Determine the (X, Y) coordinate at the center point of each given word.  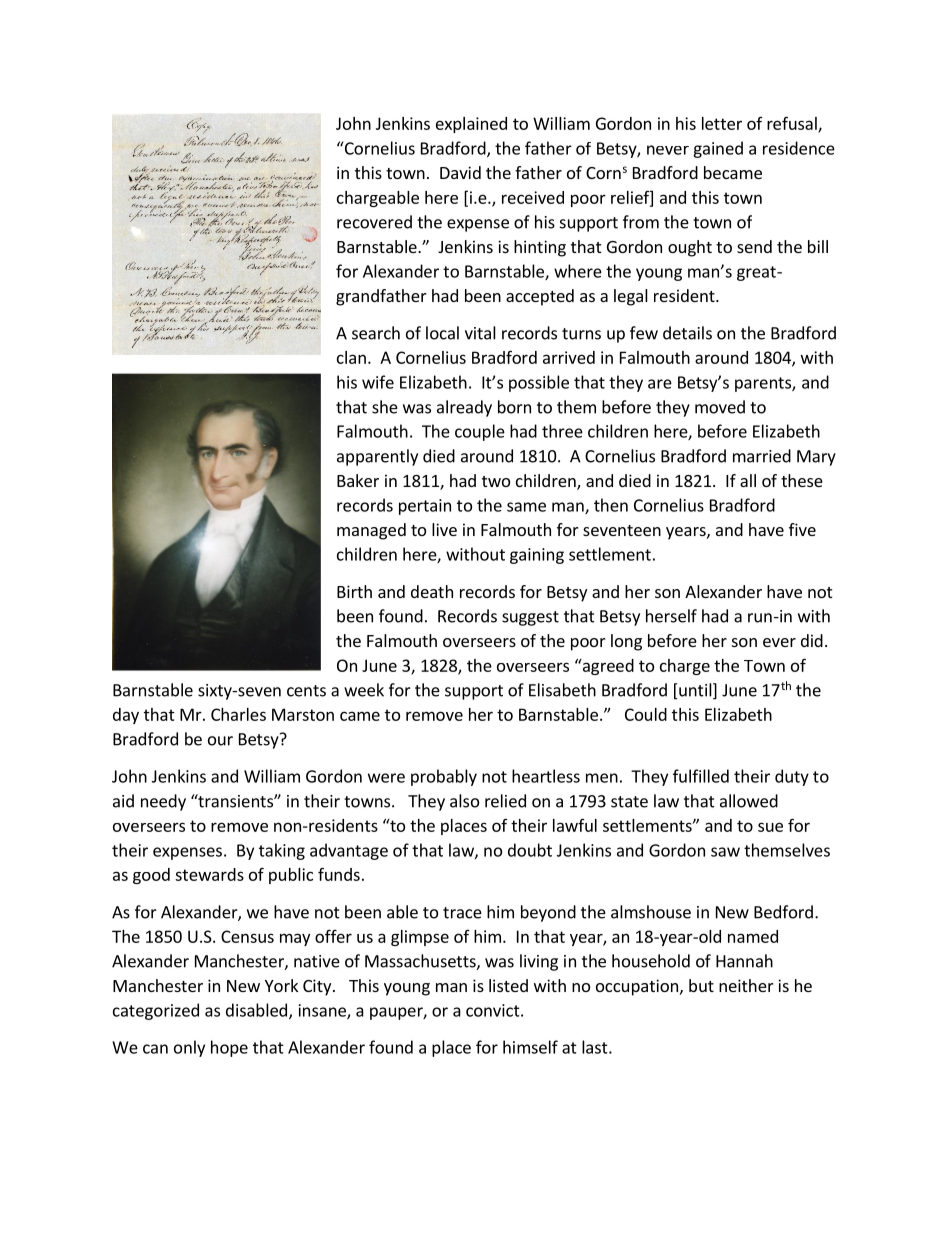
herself (671, 616)
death (432, 591)
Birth (354, 591)
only (189, 1048)
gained (718, 149)
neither (746, 985)
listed (508, 985)
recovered (374, 222)
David (460, 172)
